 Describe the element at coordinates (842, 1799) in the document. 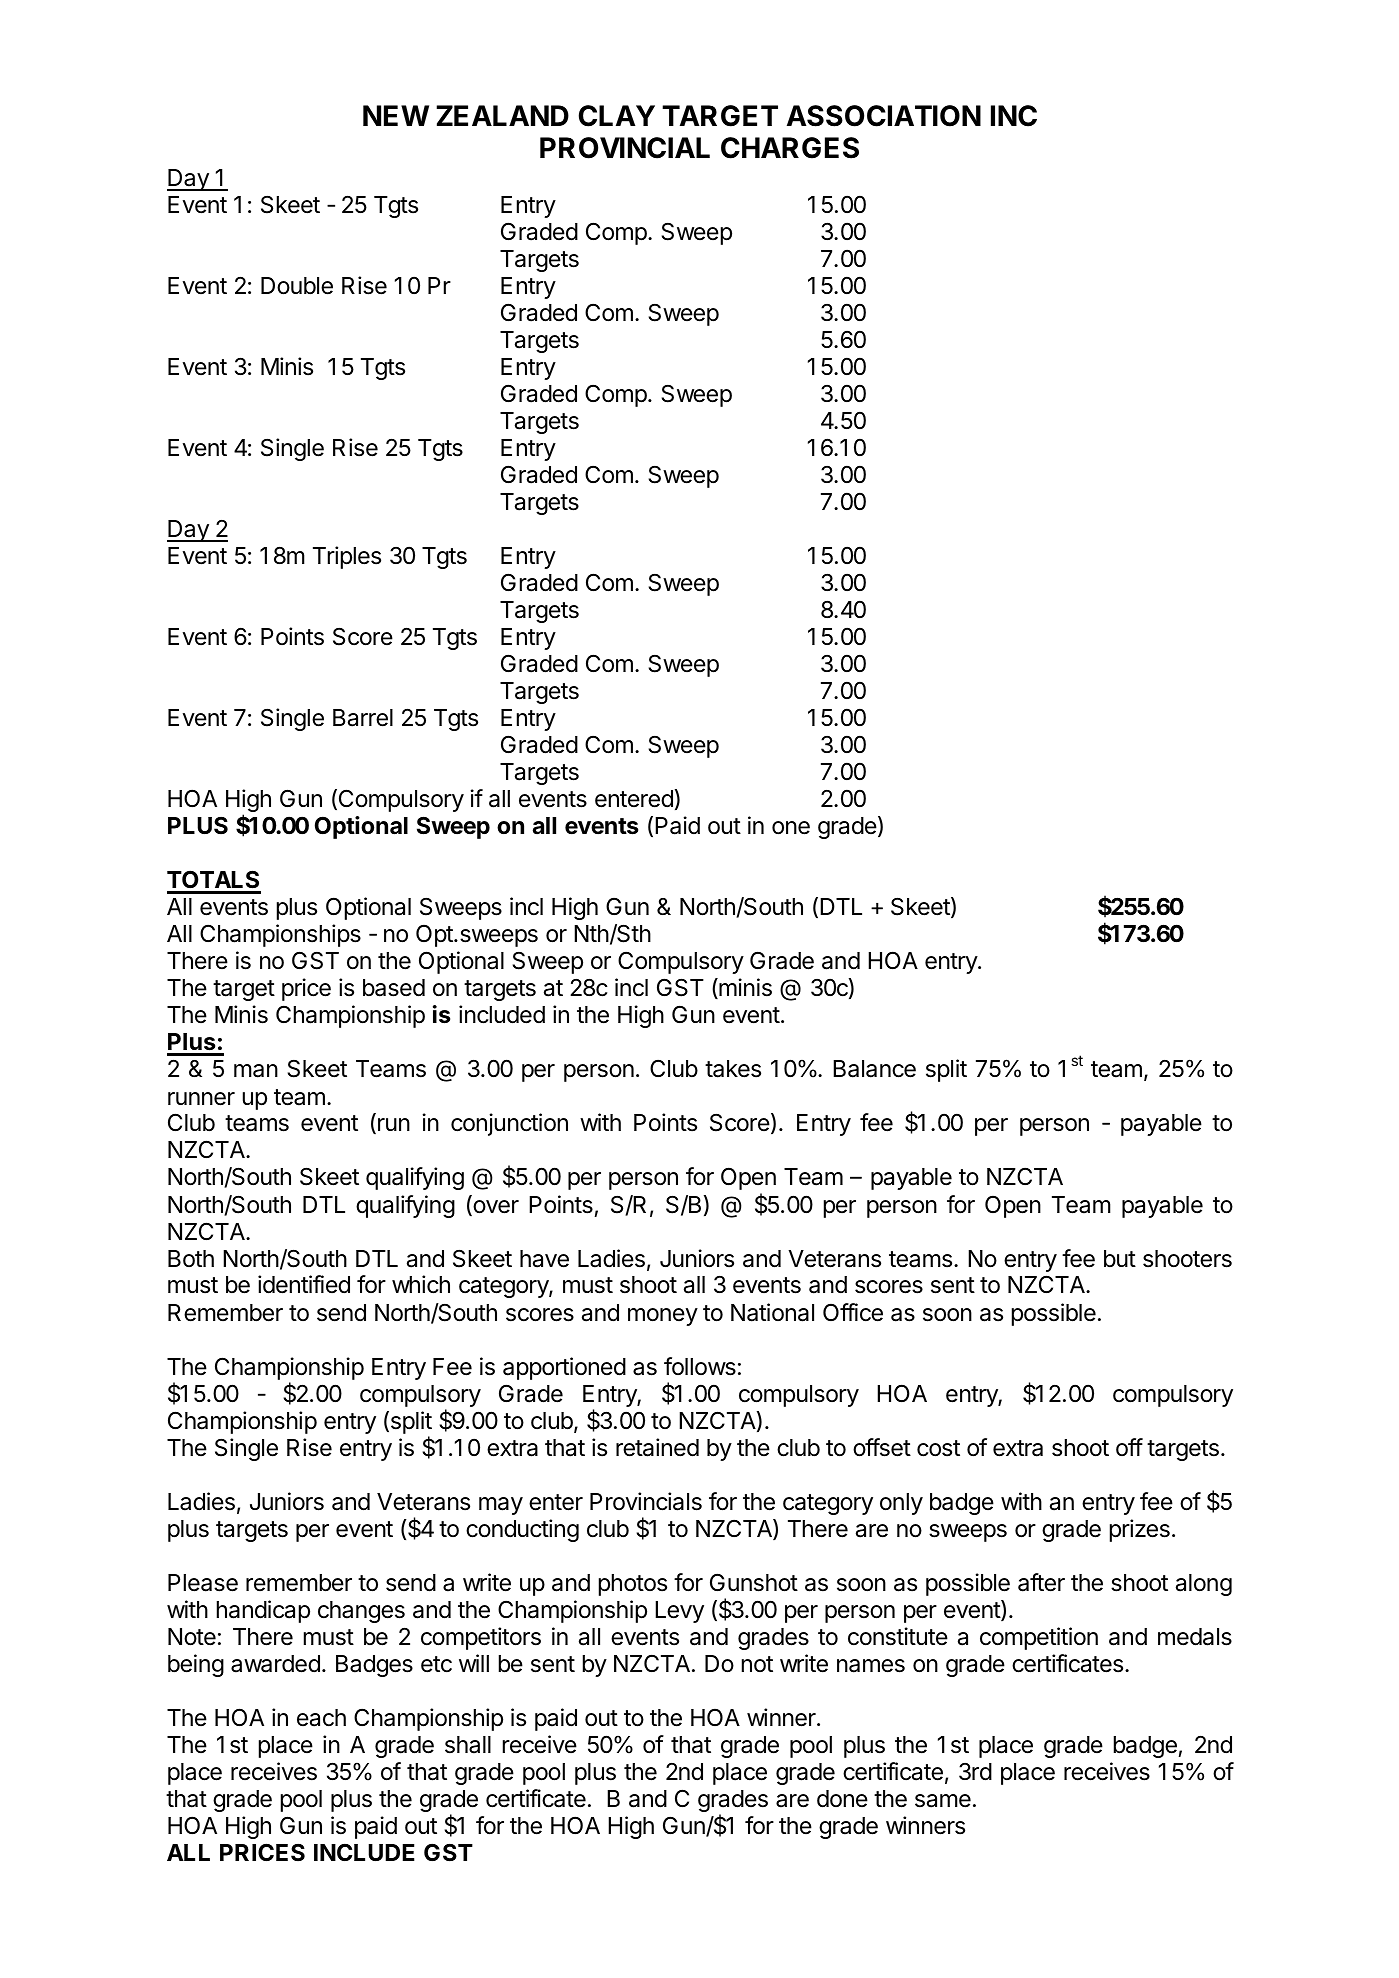

I see `done` at that location.
